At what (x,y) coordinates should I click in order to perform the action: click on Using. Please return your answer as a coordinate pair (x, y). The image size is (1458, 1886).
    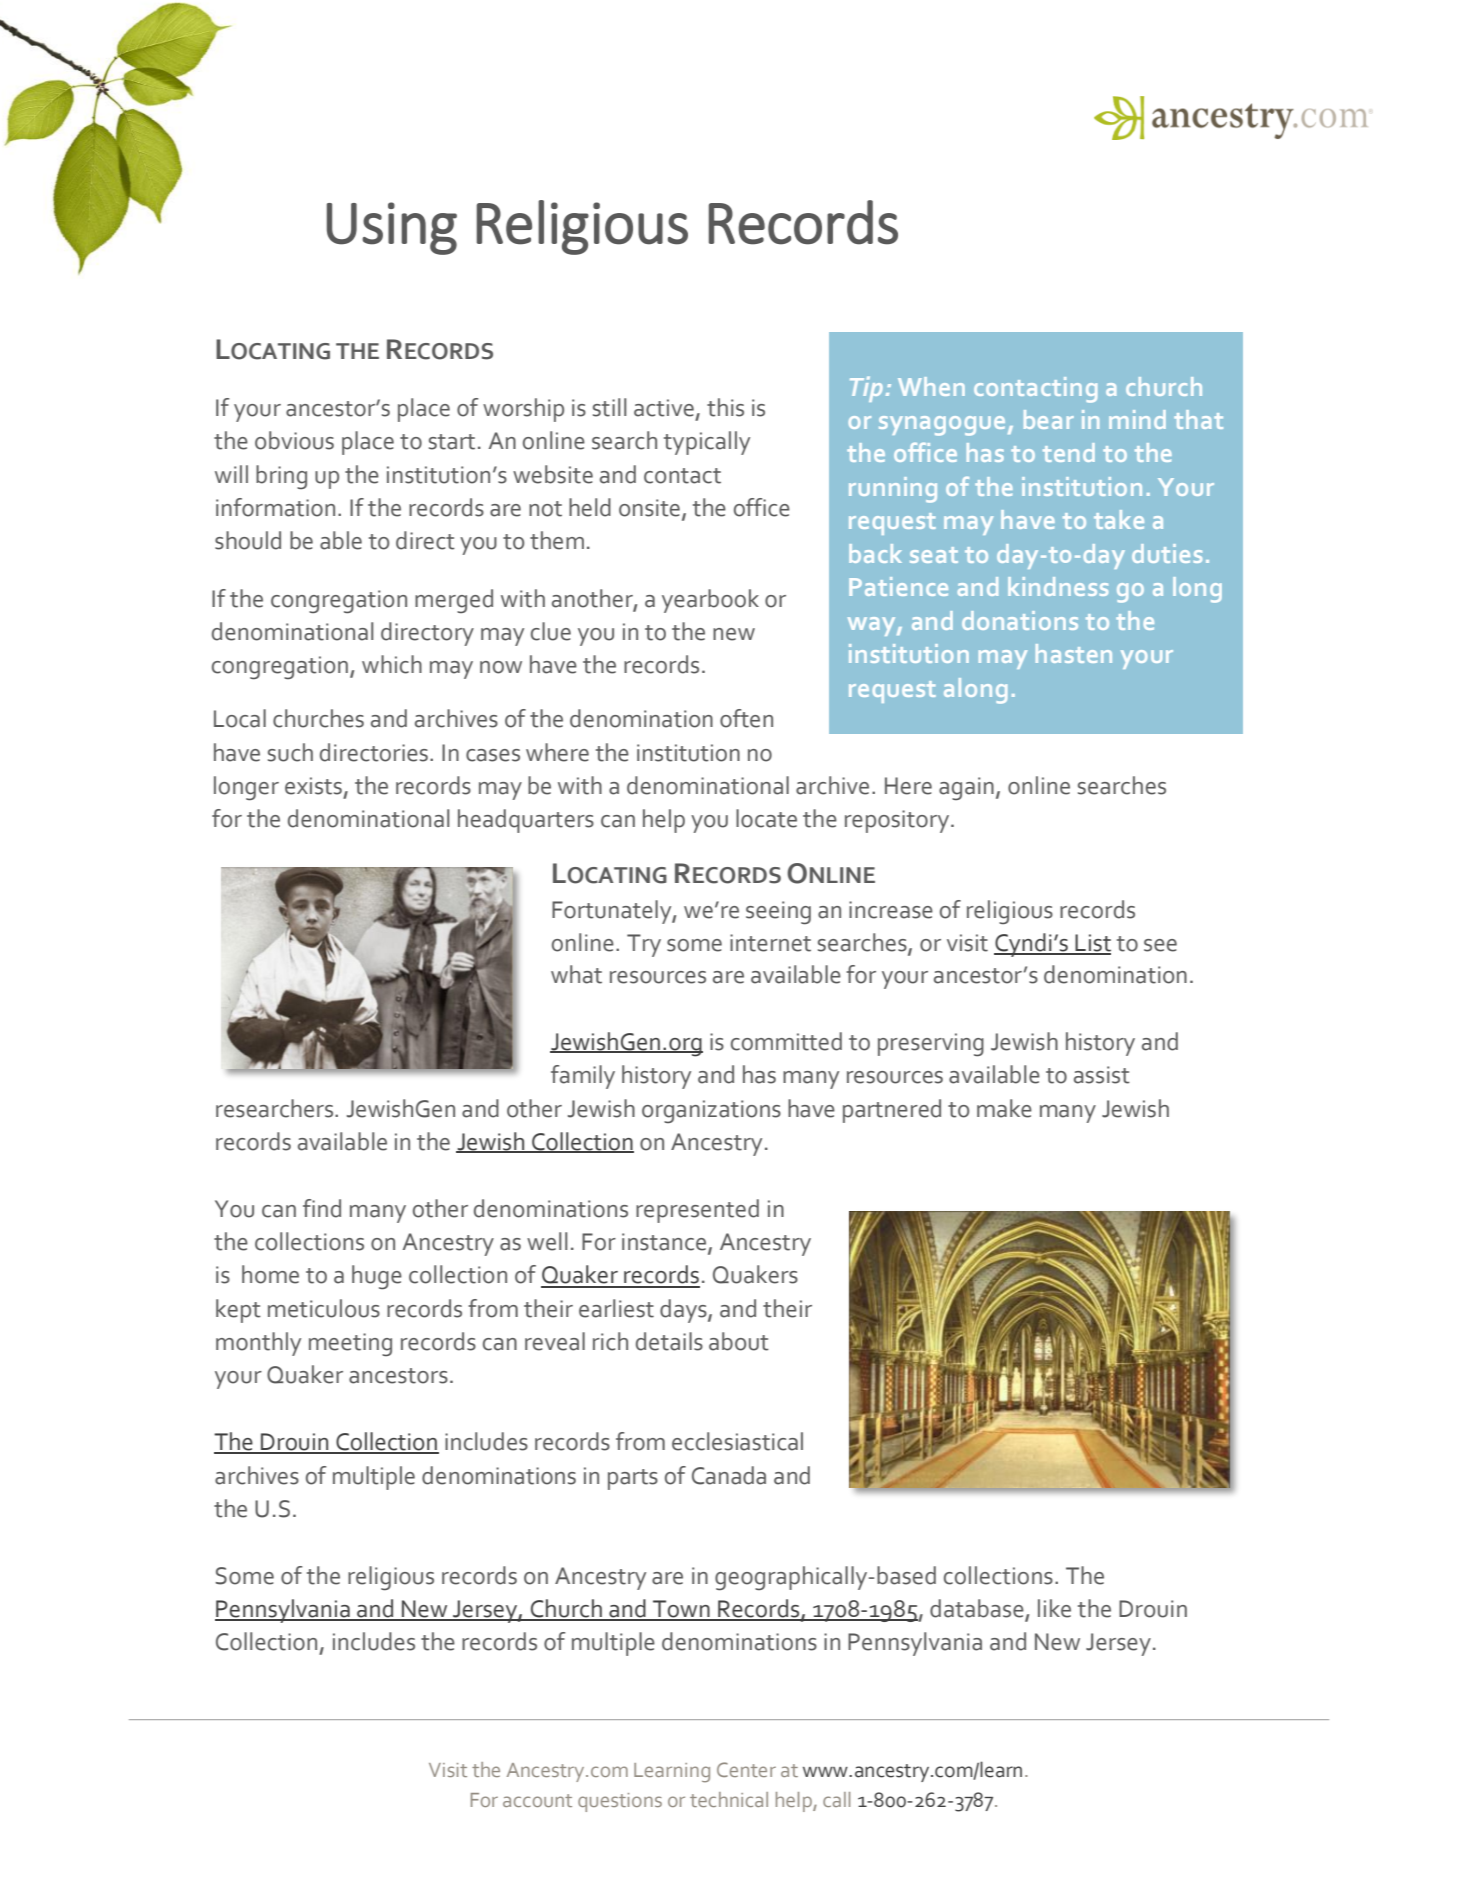
    Looking at the image, I should click on (392, 228).
